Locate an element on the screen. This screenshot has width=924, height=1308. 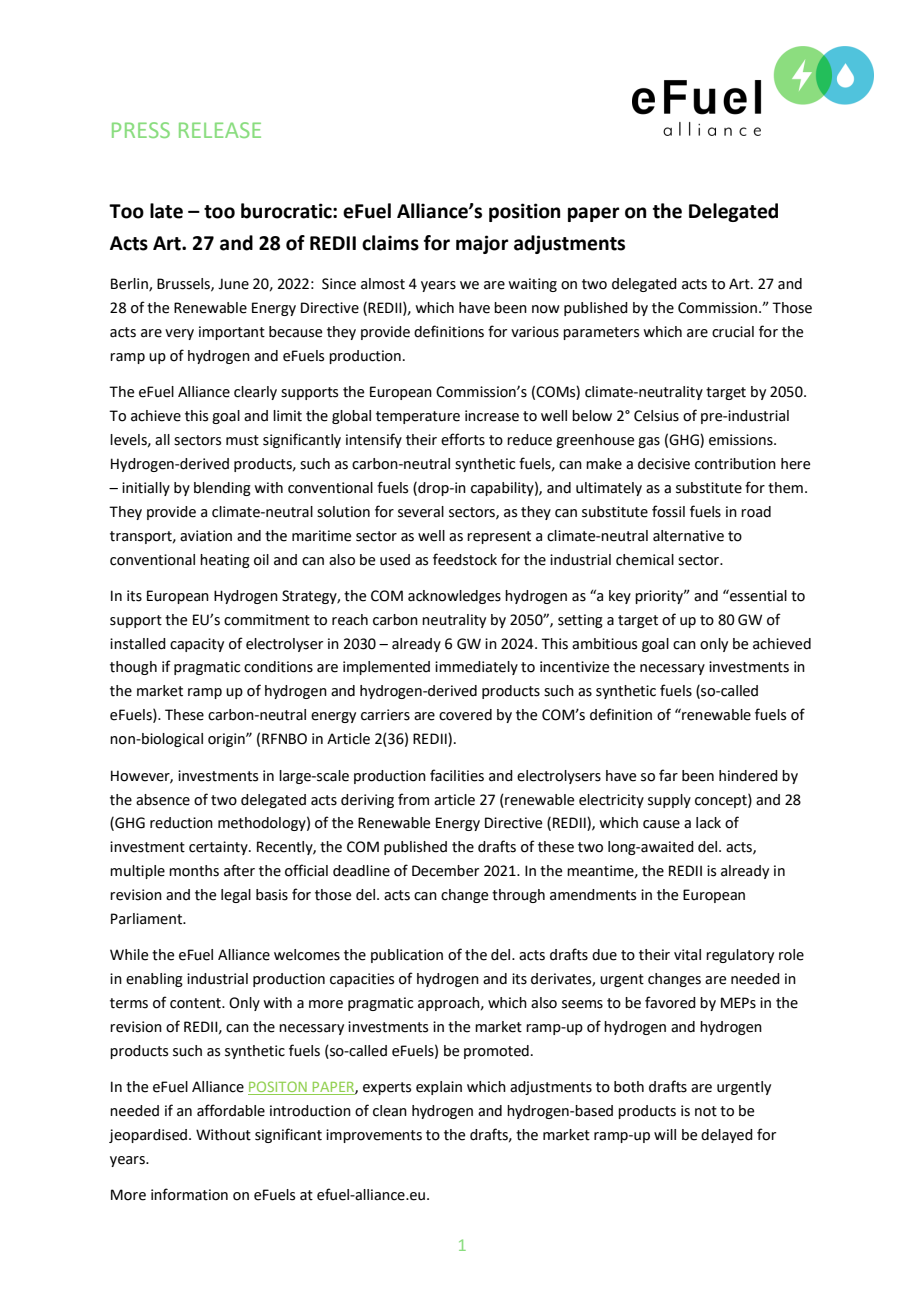
RELEASE is located at coordinates (220, 130).
